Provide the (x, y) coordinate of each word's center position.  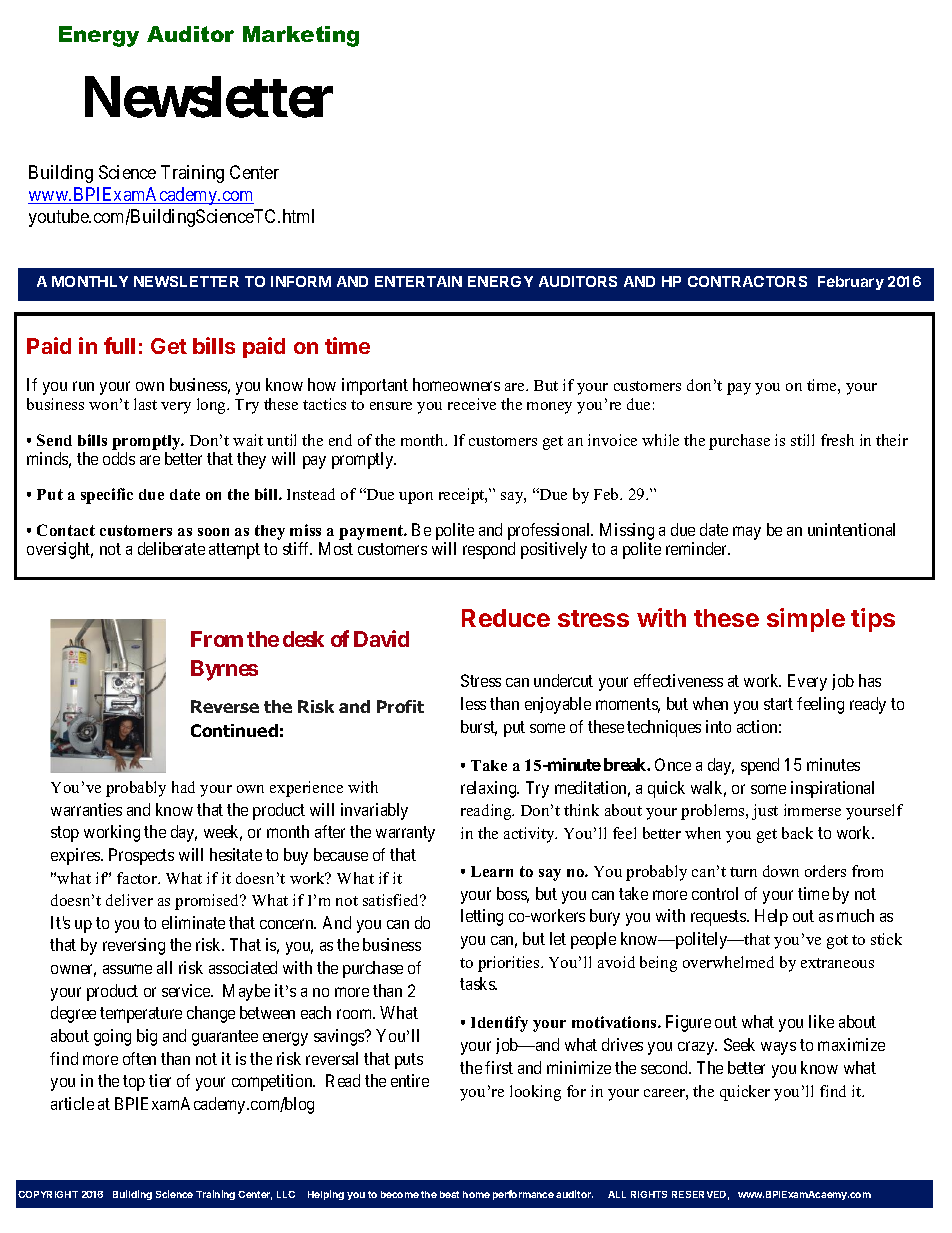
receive (472, 404)
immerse (812, 810)
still (802, 440)
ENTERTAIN (418, 281)
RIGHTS (649, 1194)
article (72, 1103)
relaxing (490, 789)
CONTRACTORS (747, 281)
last (145, 404)
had (183, 787)
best (449, 1194)
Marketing (301, 36)
